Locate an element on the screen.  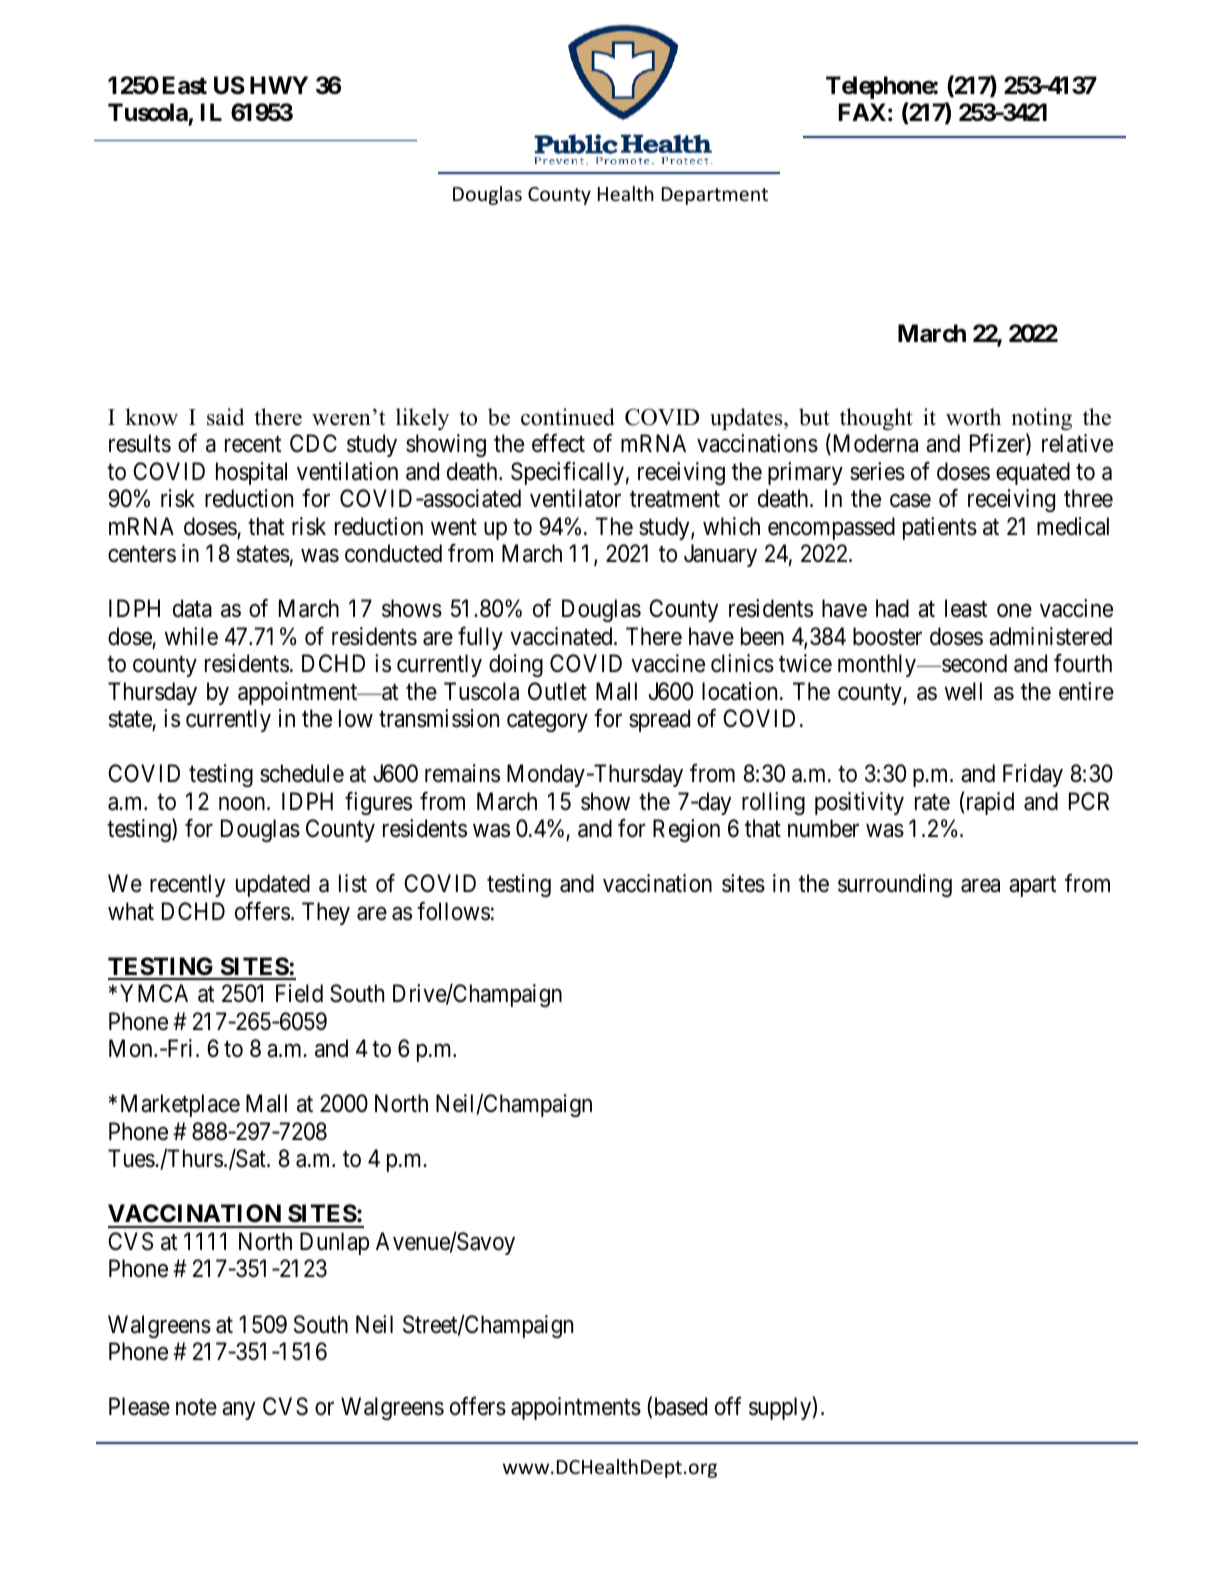
area is located at coordinates (980, 886).
